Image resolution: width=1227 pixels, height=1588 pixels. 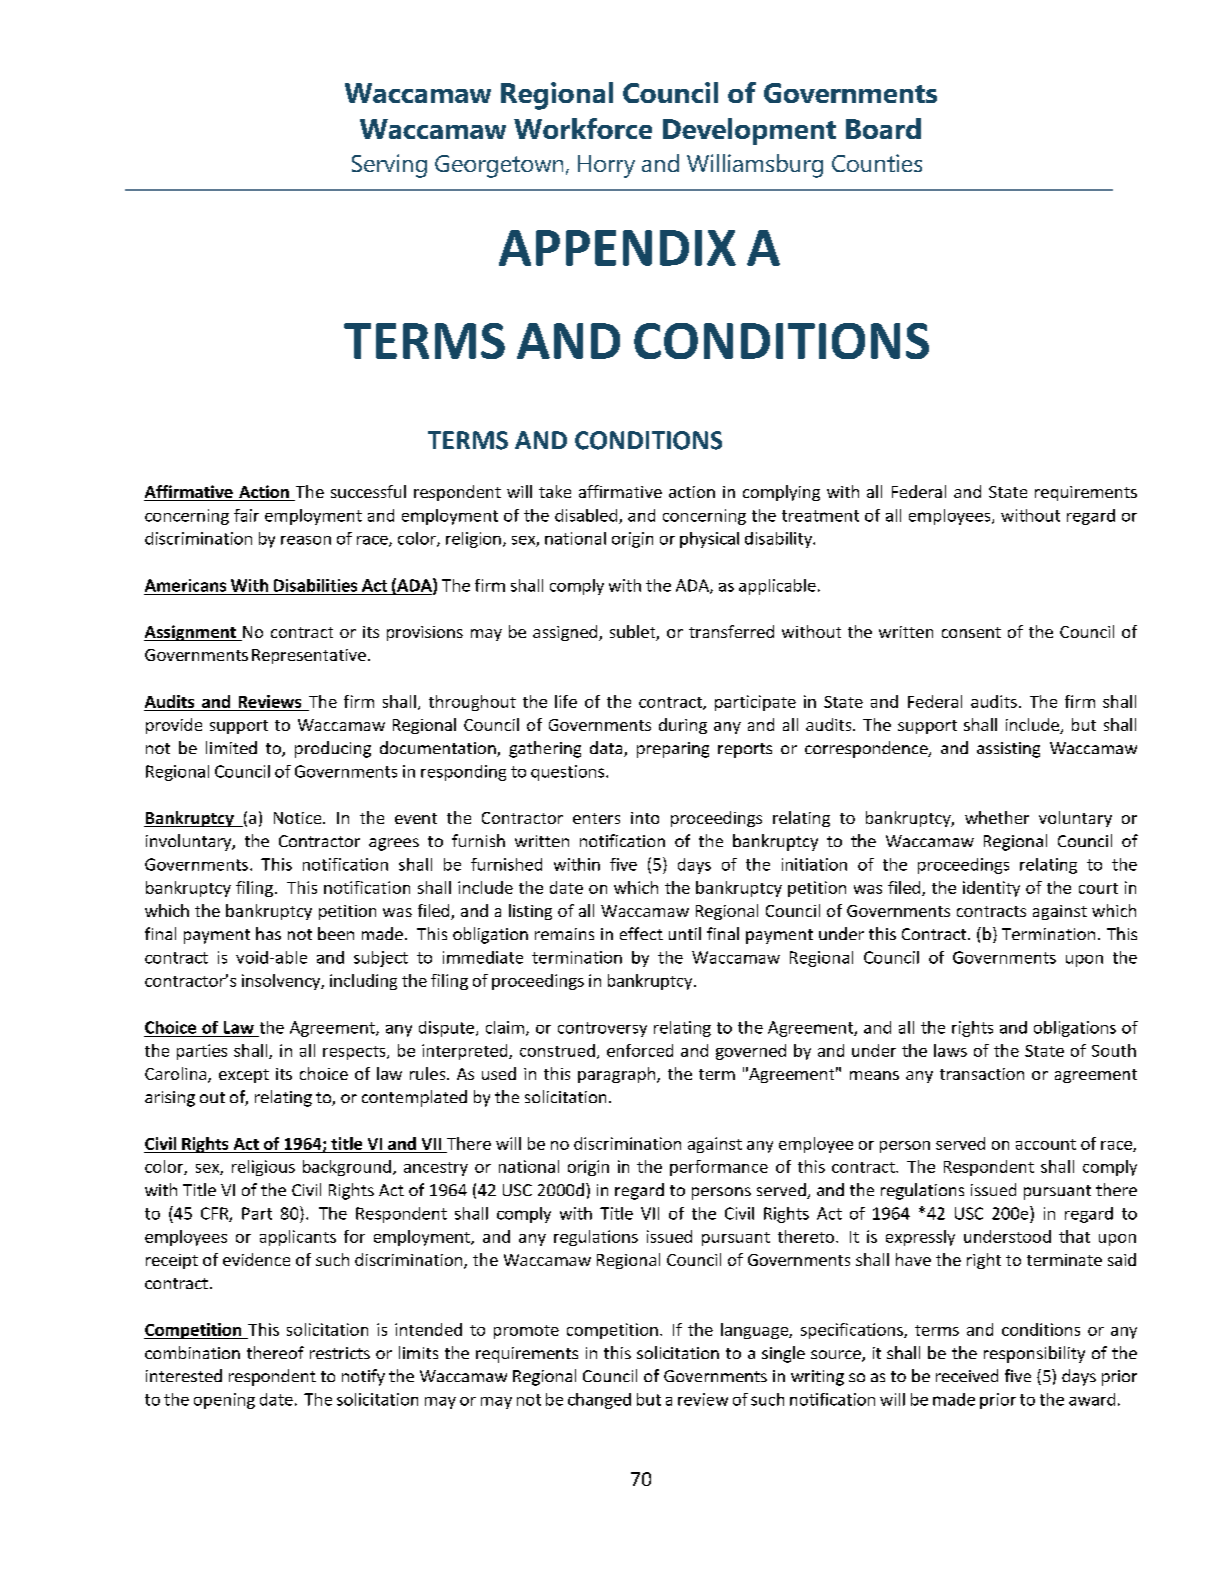 What do you see at coordinates (820, 516) in the screenshot?
I see `treatment` at bounding box center [820, 516].
